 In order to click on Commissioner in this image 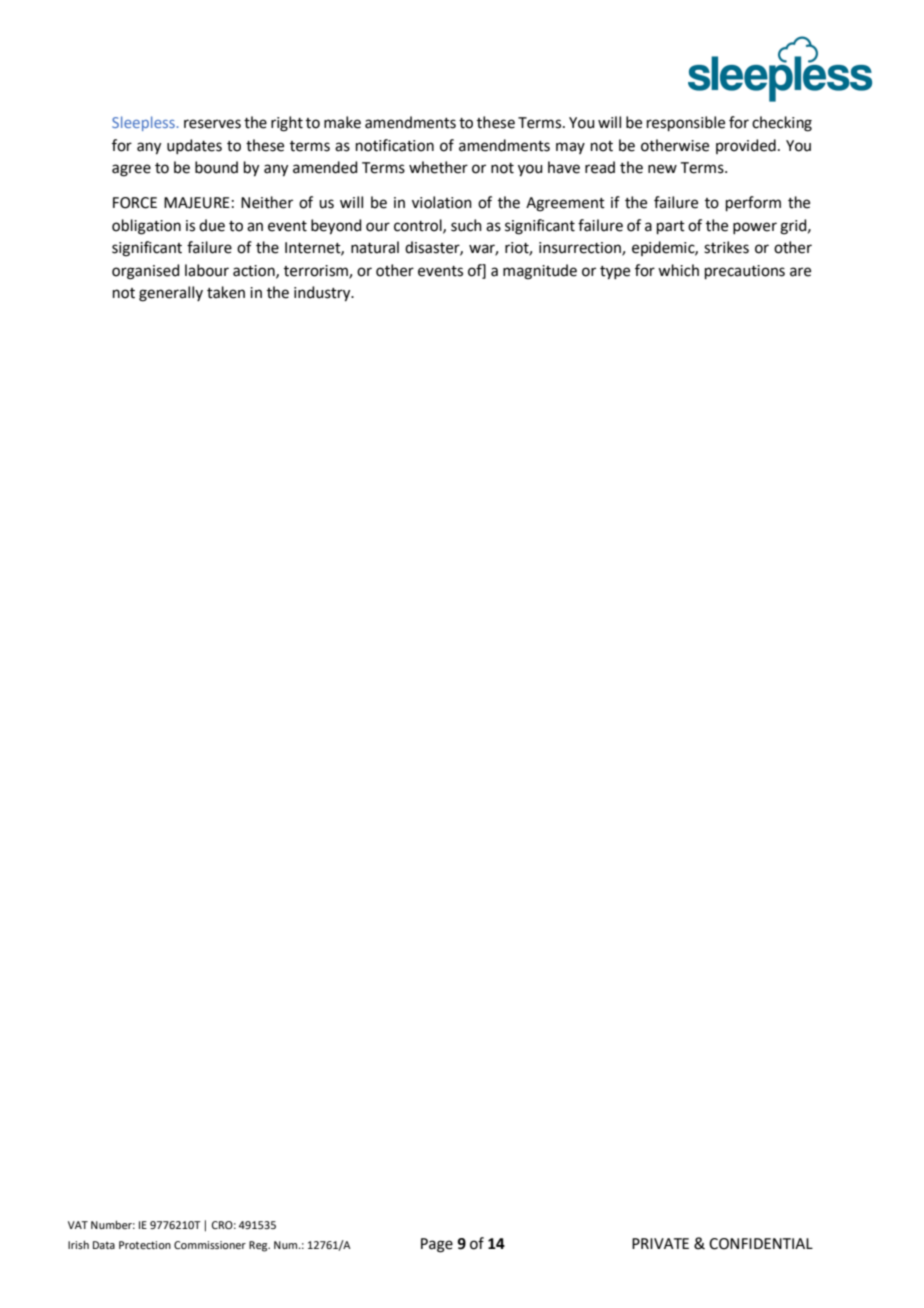, I will do `click(210, 1245)`.
